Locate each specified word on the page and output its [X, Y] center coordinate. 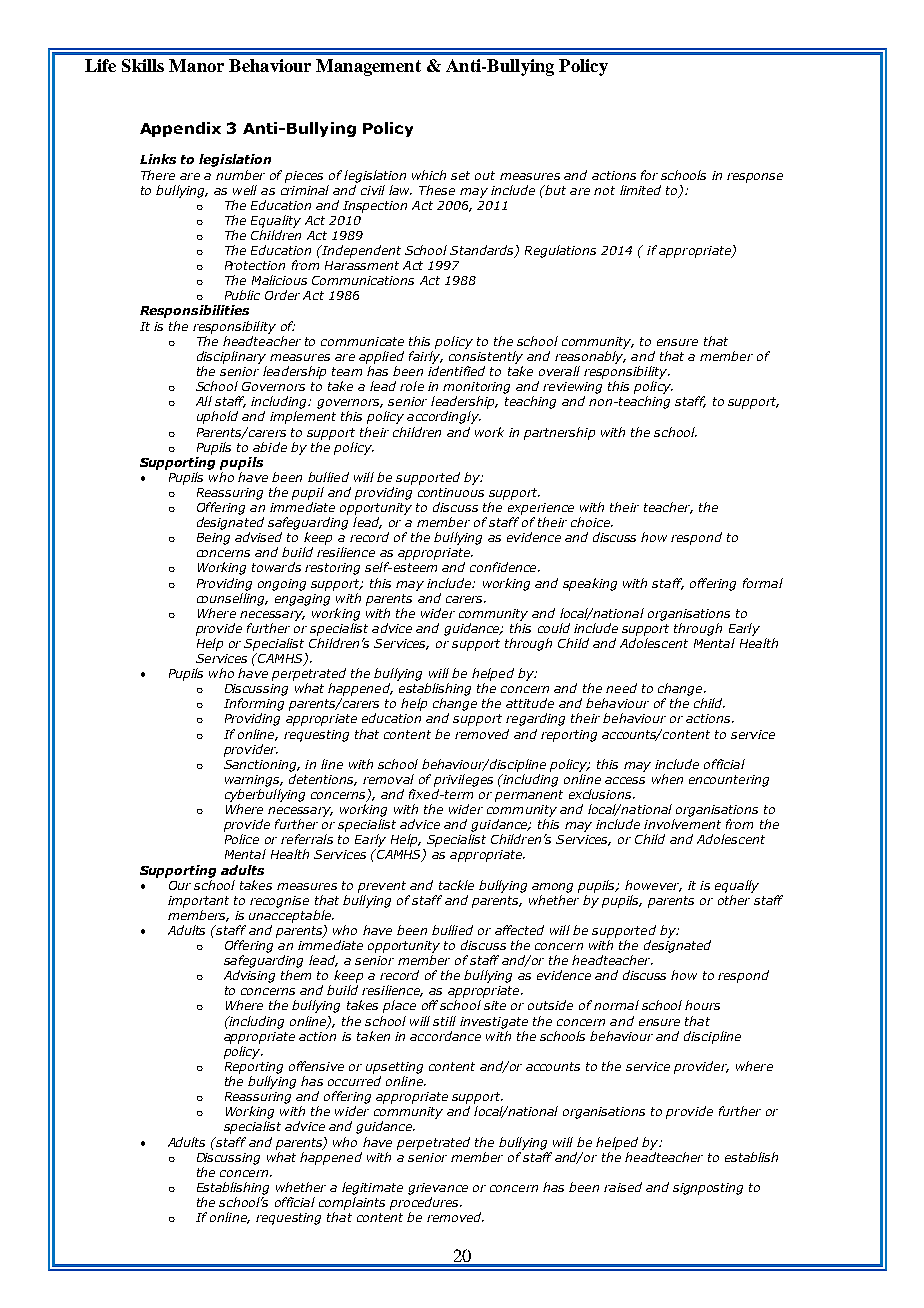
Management [368, 67]
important [198, 902]
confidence [504, 567]
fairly [426, 357]
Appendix [180, 129]
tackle [456, 885]
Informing [254, 704]
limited [640, 190]
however [653, 886]
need [621, 688]
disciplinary [231, 357]
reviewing [572, 388]
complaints [352, 1203]
